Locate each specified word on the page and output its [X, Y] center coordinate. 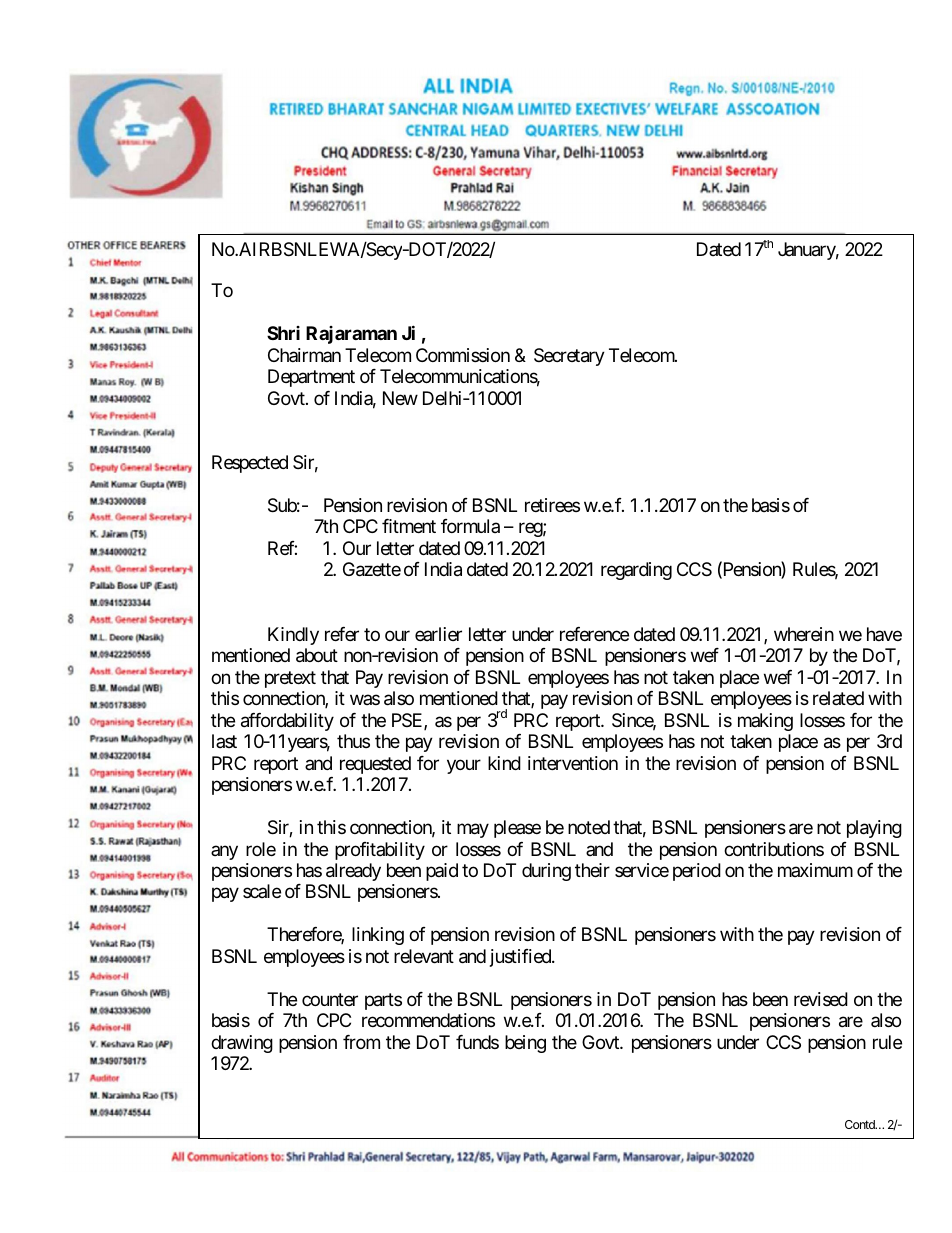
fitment [409, 526]
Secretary [569, 357]
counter [330, 999]
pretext [290, 679]
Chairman [304, 355]
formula [470, 526]
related [838, 698]
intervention [573, 763]
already [353, 872]
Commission [463, 355]
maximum [815, 870]
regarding [636, 571]
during [546, 872]
